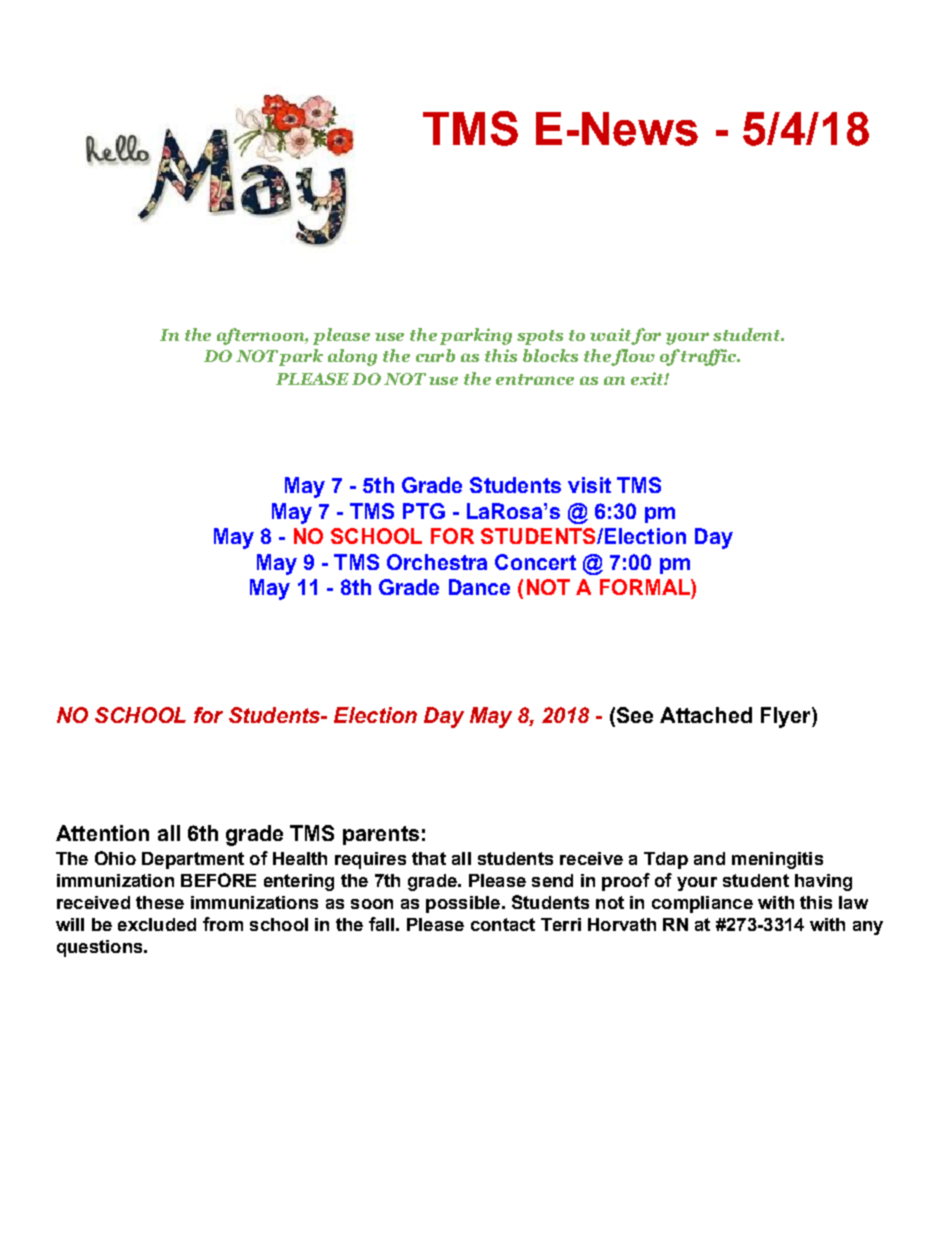 The height and width of the screenshot is (1233, 952). I want to click on flow, so click(633, 357).
